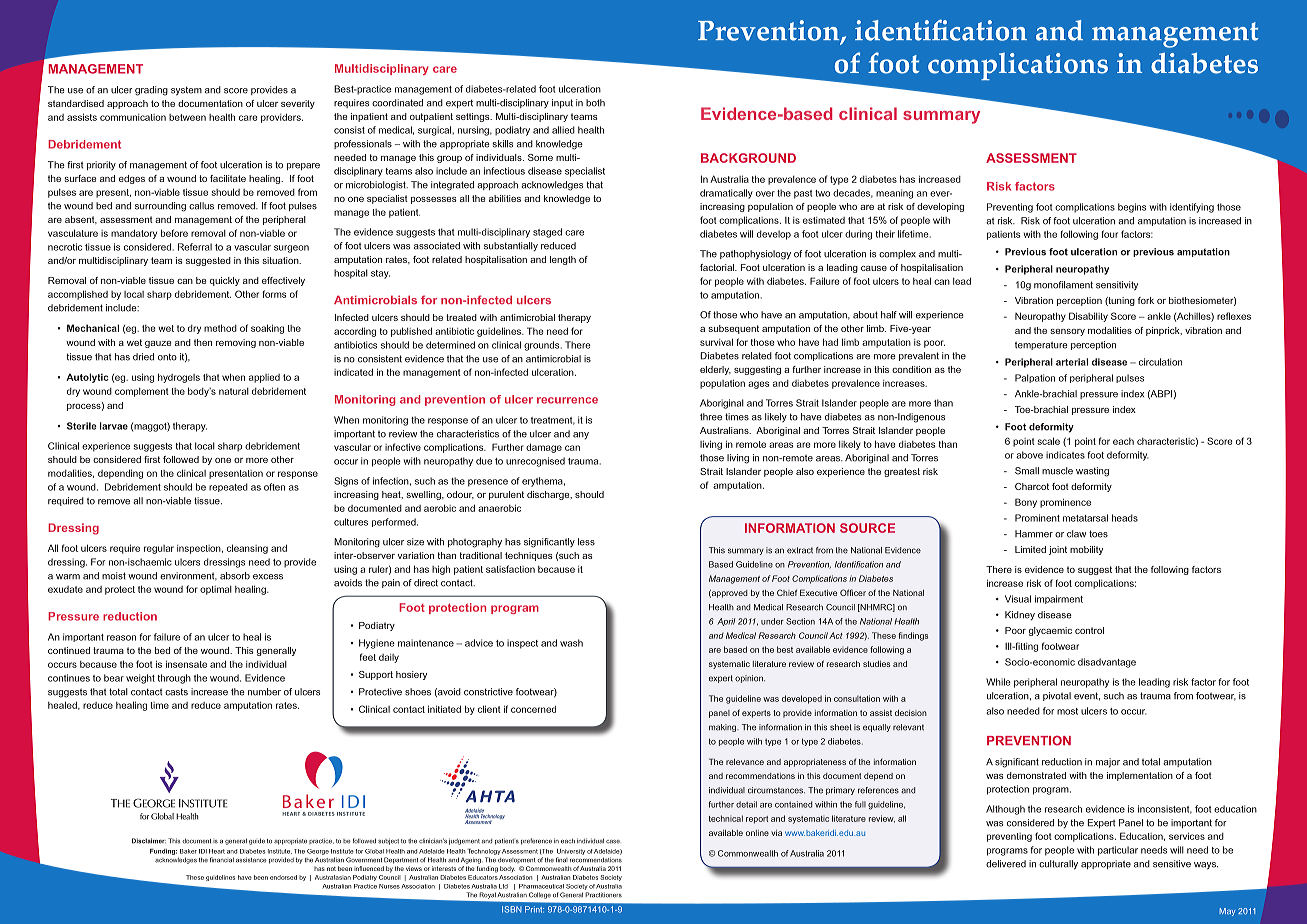 This screenshot has width=1307, height=924. What do you see at coordinates (715, 370) in the screenshot?
I see `elderly` at bounding box center [715, 370].
